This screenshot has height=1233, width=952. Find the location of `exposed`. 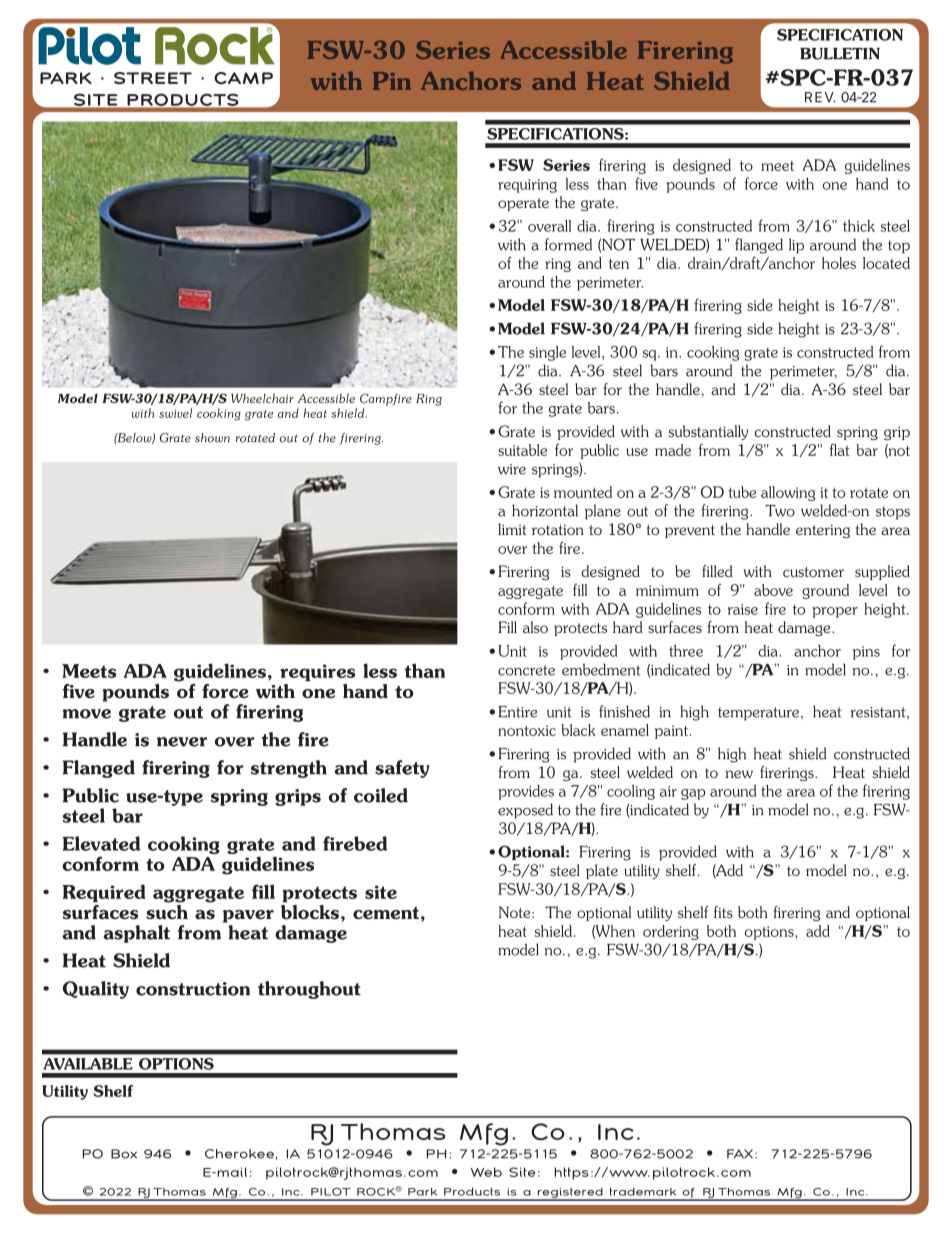

exposed is located at coordinates (525, 811).
